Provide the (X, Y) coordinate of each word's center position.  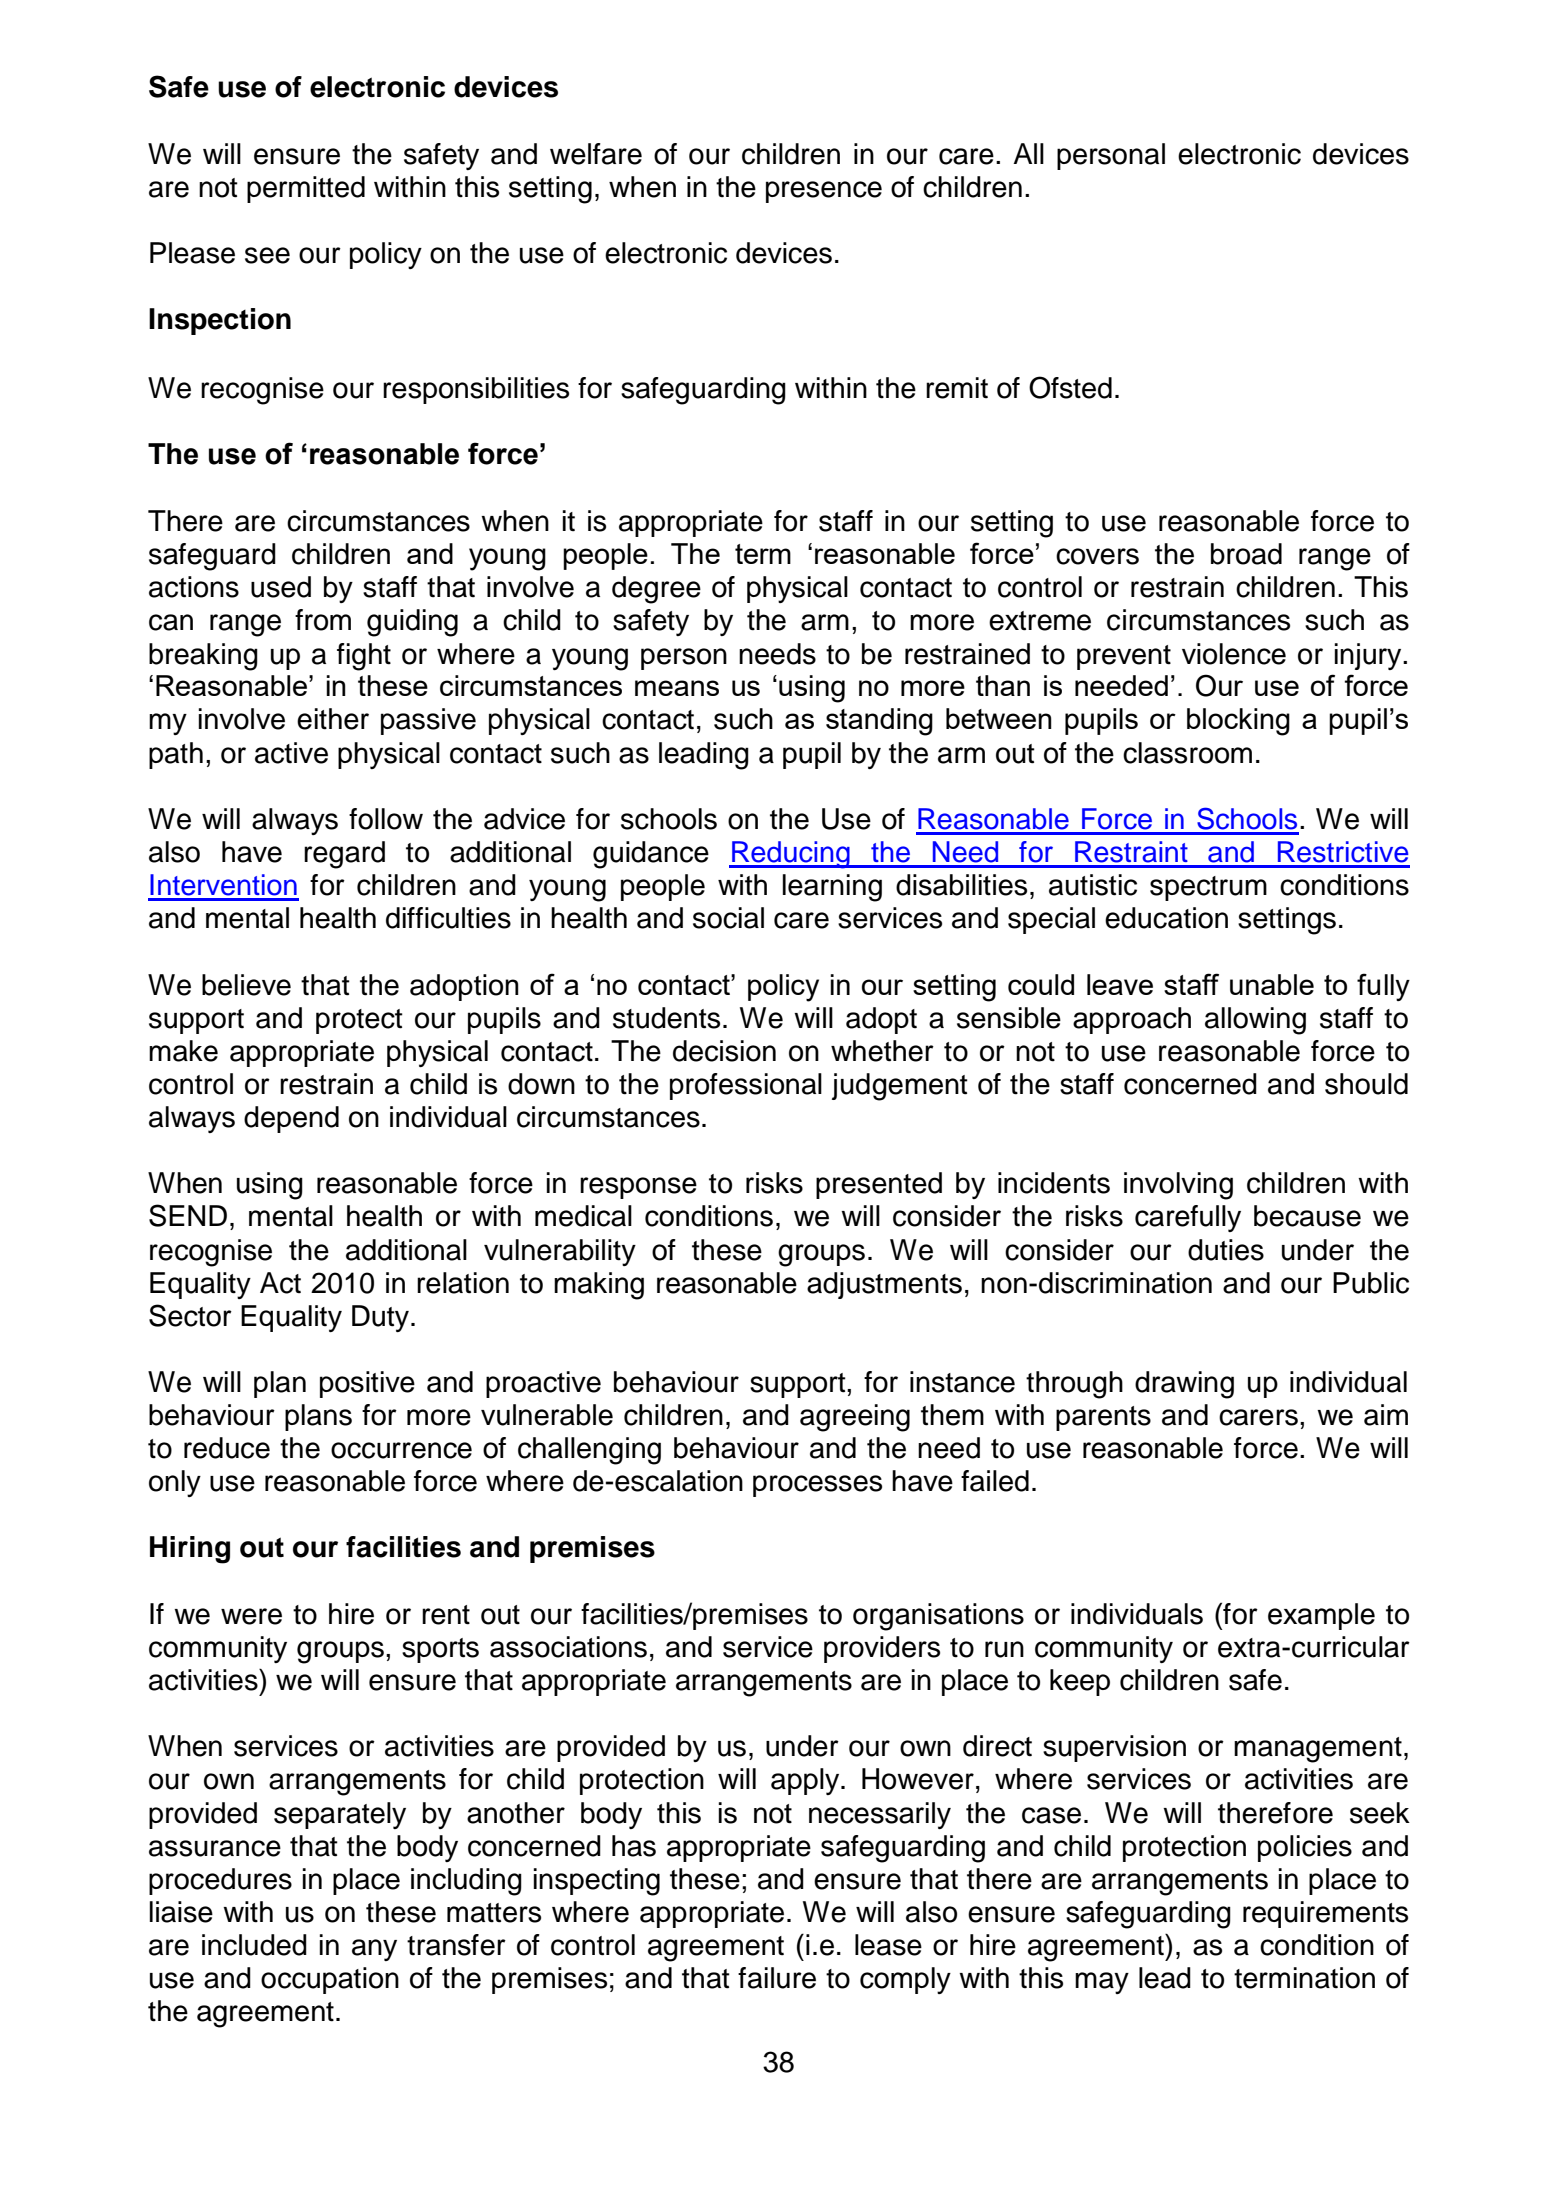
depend (291, 1119)
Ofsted (1070, 387)
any (374, 1950)
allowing (1255, 1021)
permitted (306, 189)
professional (746, 1086)
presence (824, 192)
